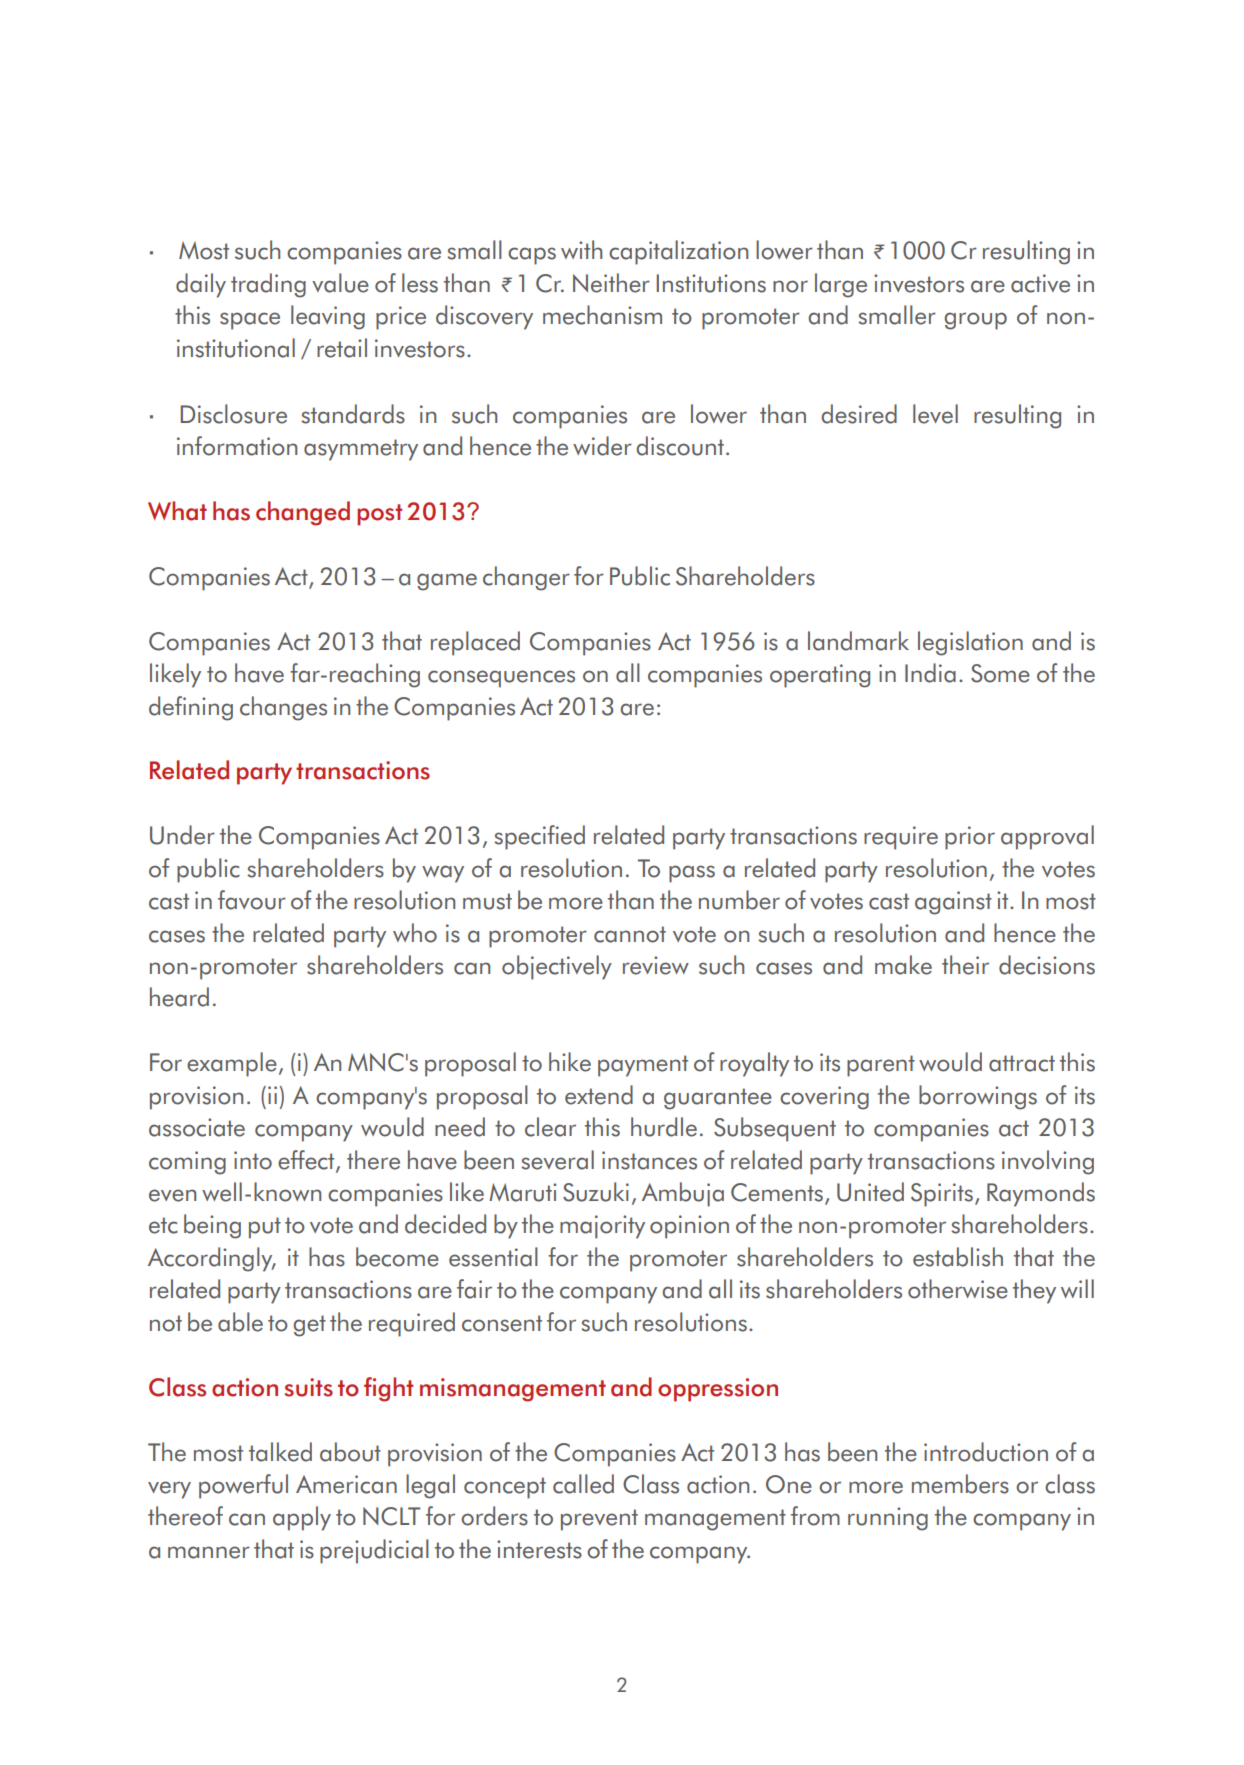 Image resolution: width=1244 pixels, height=1765 pixels. I want to click on favour, so click(252, 900).
